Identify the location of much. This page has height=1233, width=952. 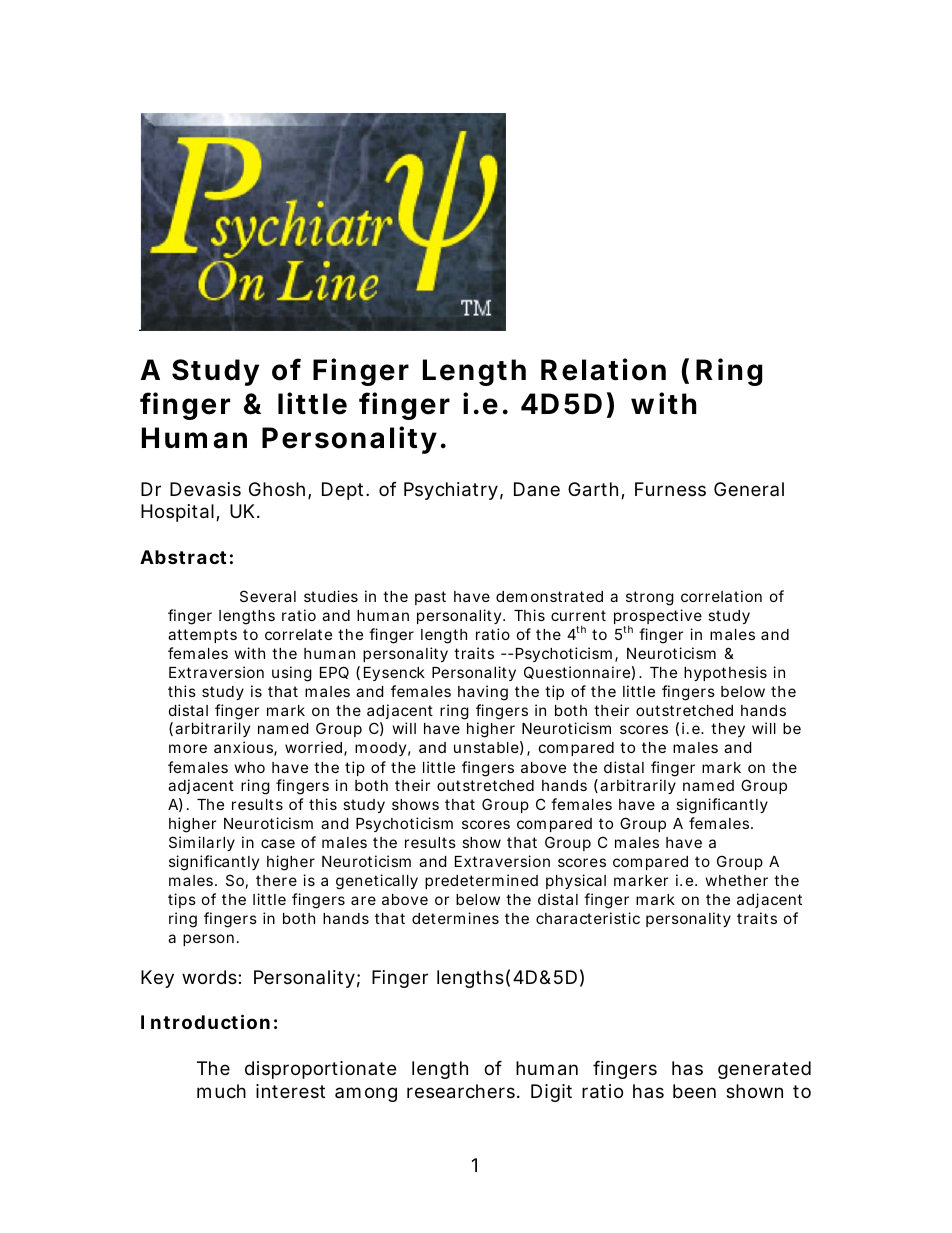
(221, 1091).
